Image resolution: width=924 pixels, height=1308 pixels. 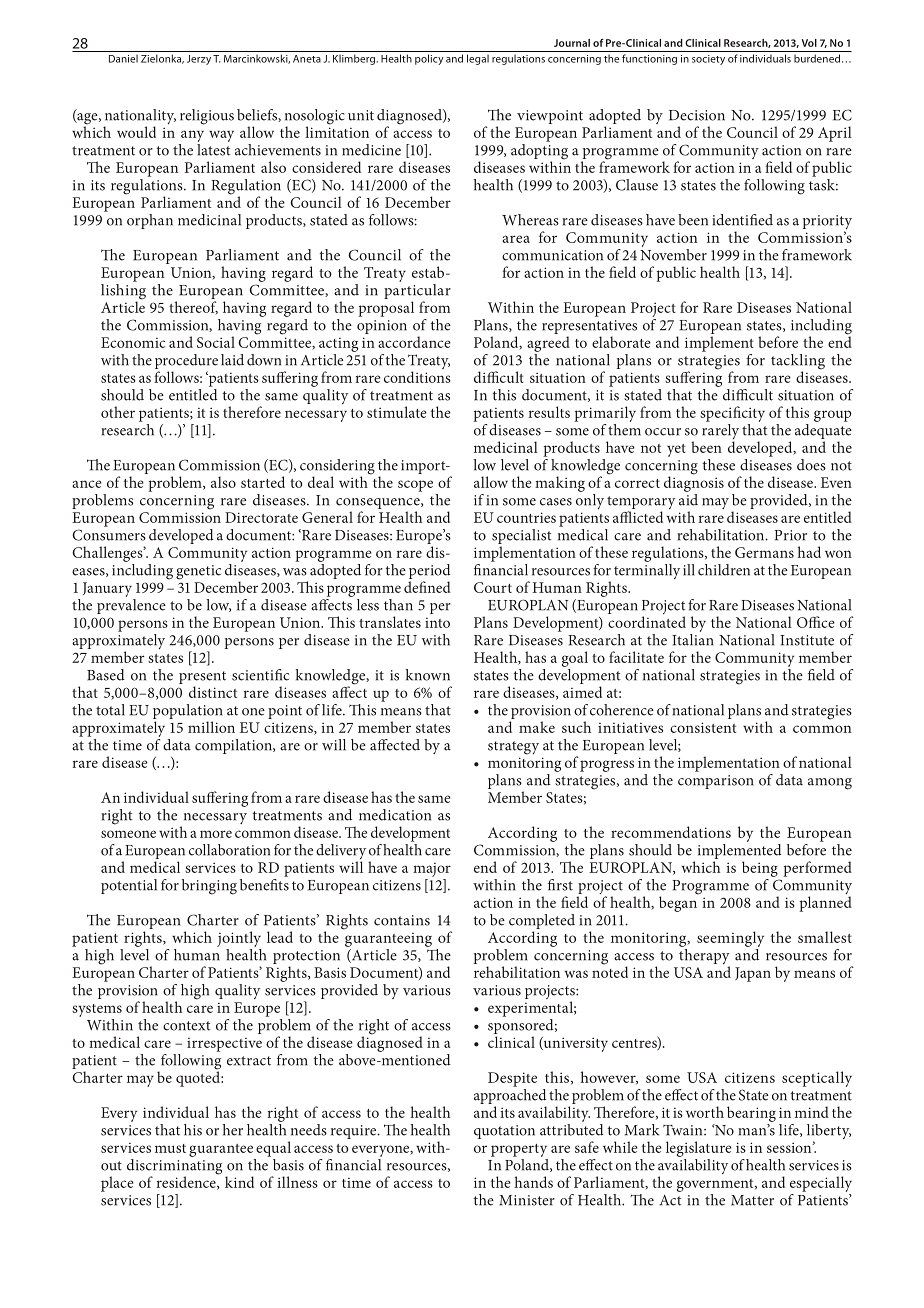 What do you see at coordinates (395, 815) in the screenshot?
I see `medication` at bounding box center [395, 815].
